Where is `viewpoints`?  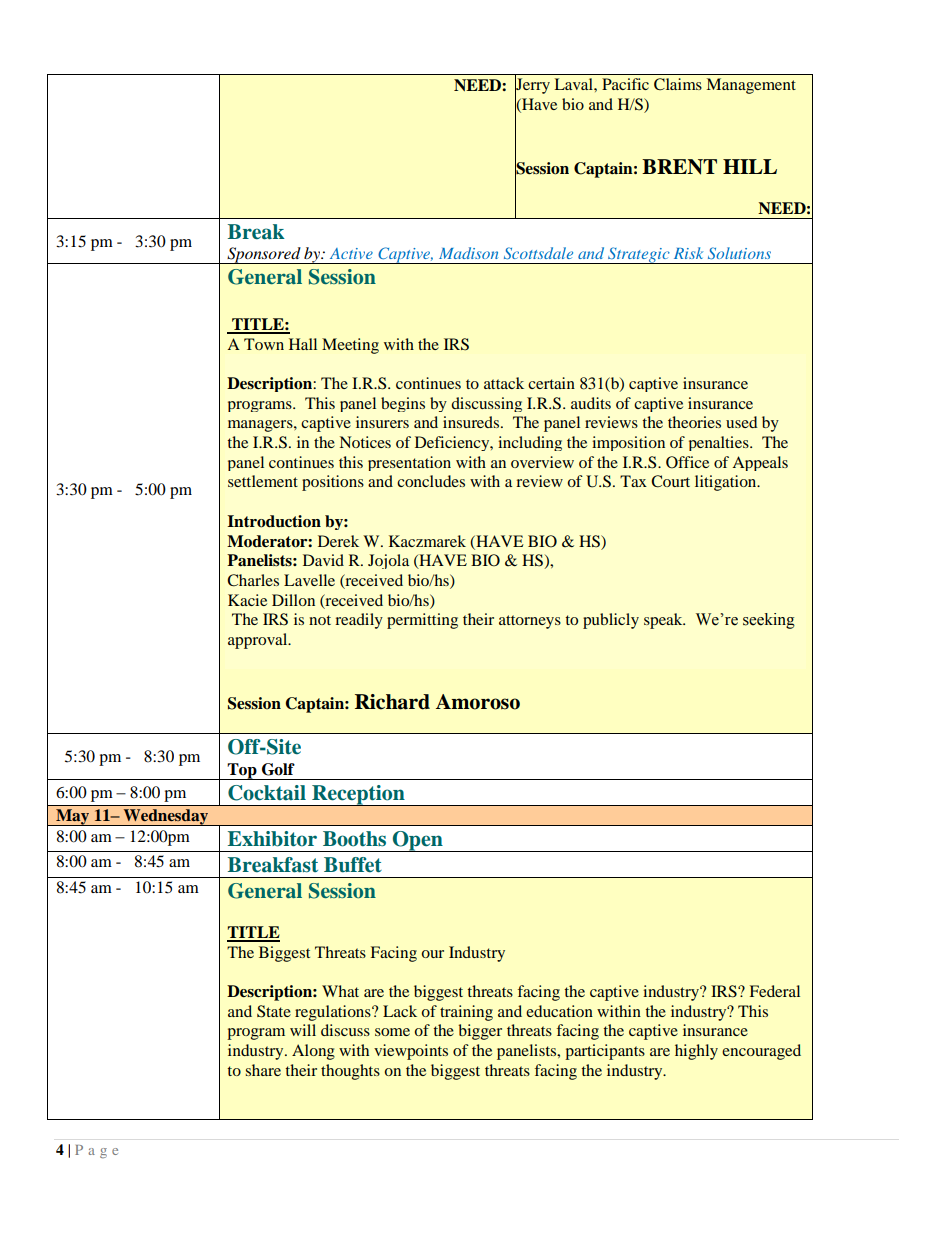 viewpoints is located at coordinates (411, 1052).
